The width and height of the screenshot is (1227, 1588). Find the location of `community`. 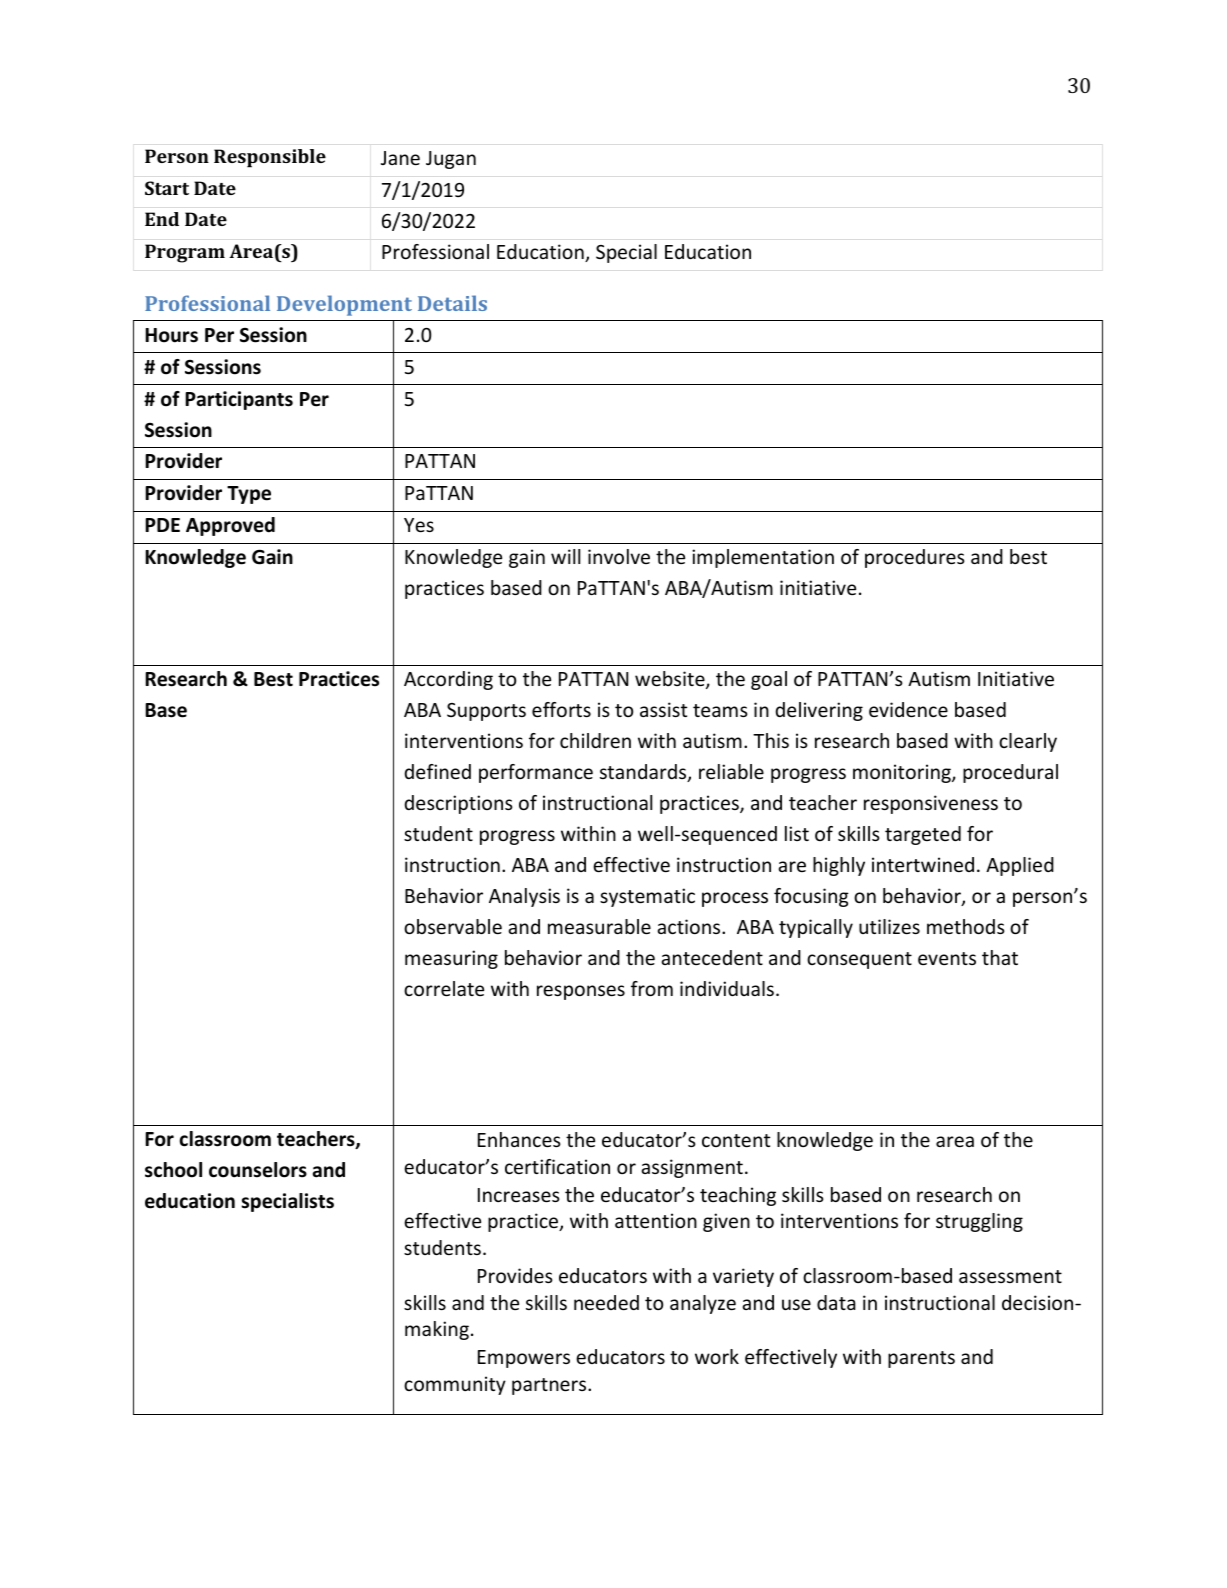

community is located at coordinates (455, 1385).
